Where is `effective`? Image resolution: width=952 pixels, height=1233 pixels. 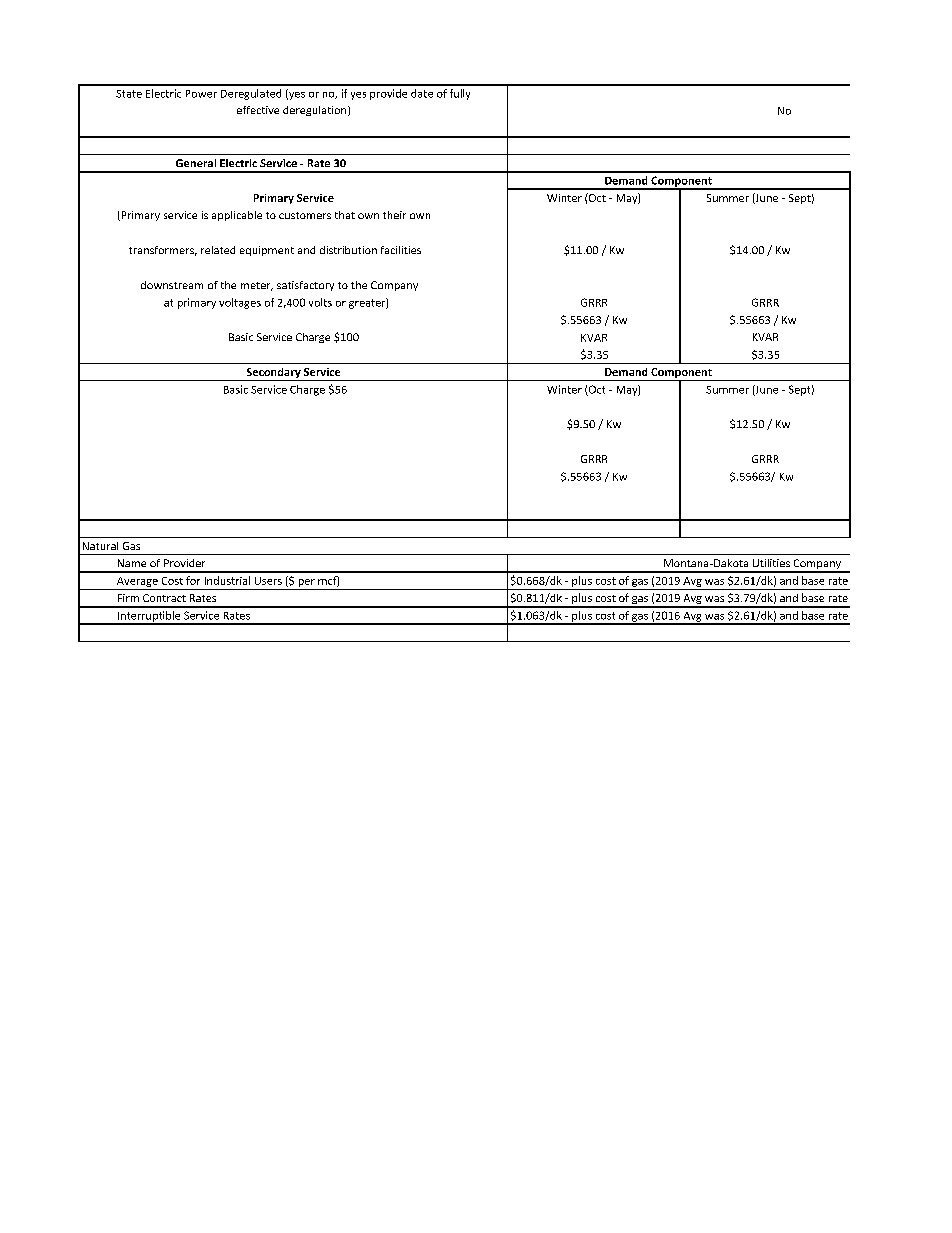 effective is located at coordinates (258, 110).
